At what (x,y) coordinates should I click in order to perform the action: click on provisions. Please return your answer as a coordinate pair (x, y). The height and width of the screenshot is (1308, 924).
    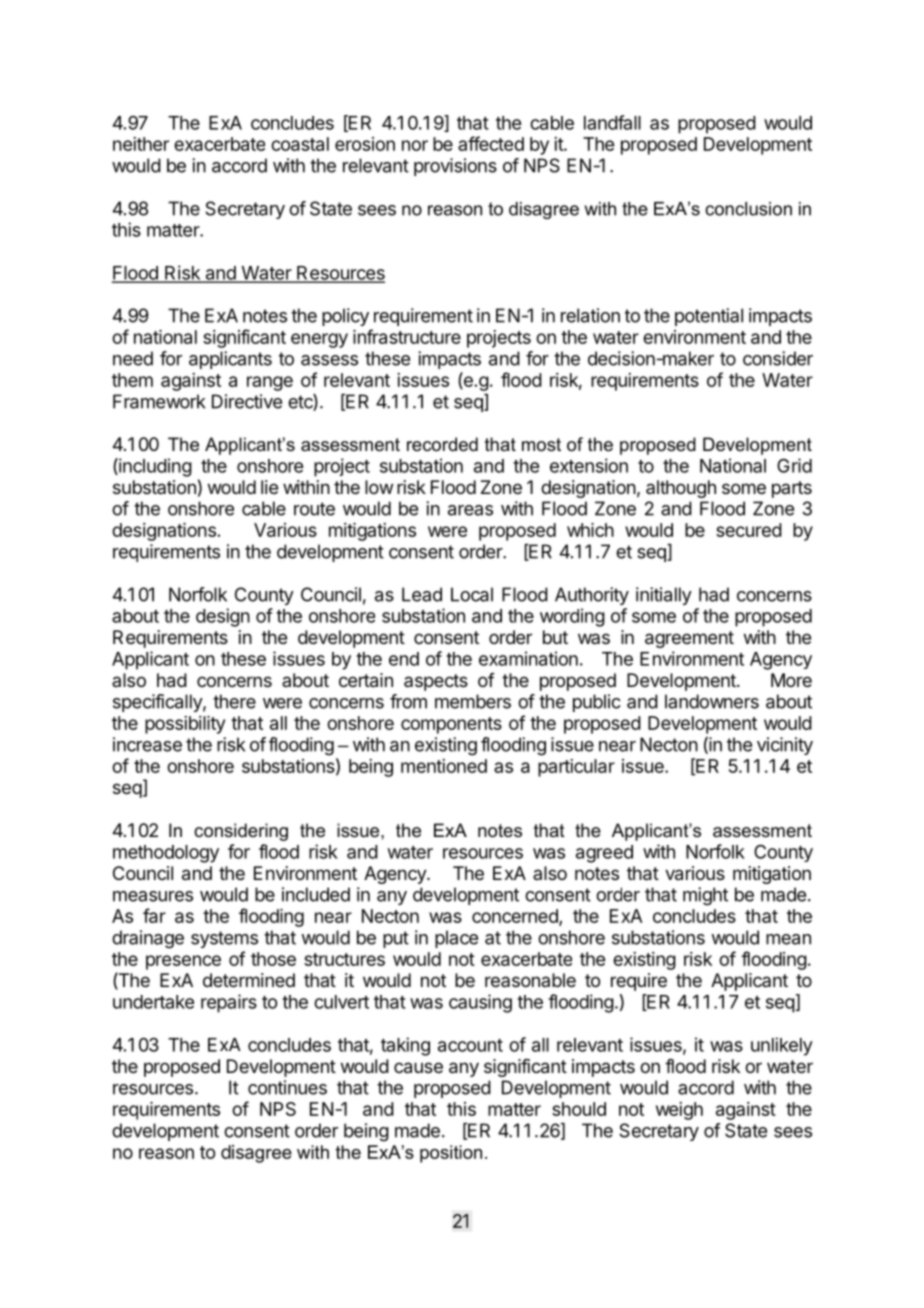
    Looking at the image, I should click on (455, 167).
